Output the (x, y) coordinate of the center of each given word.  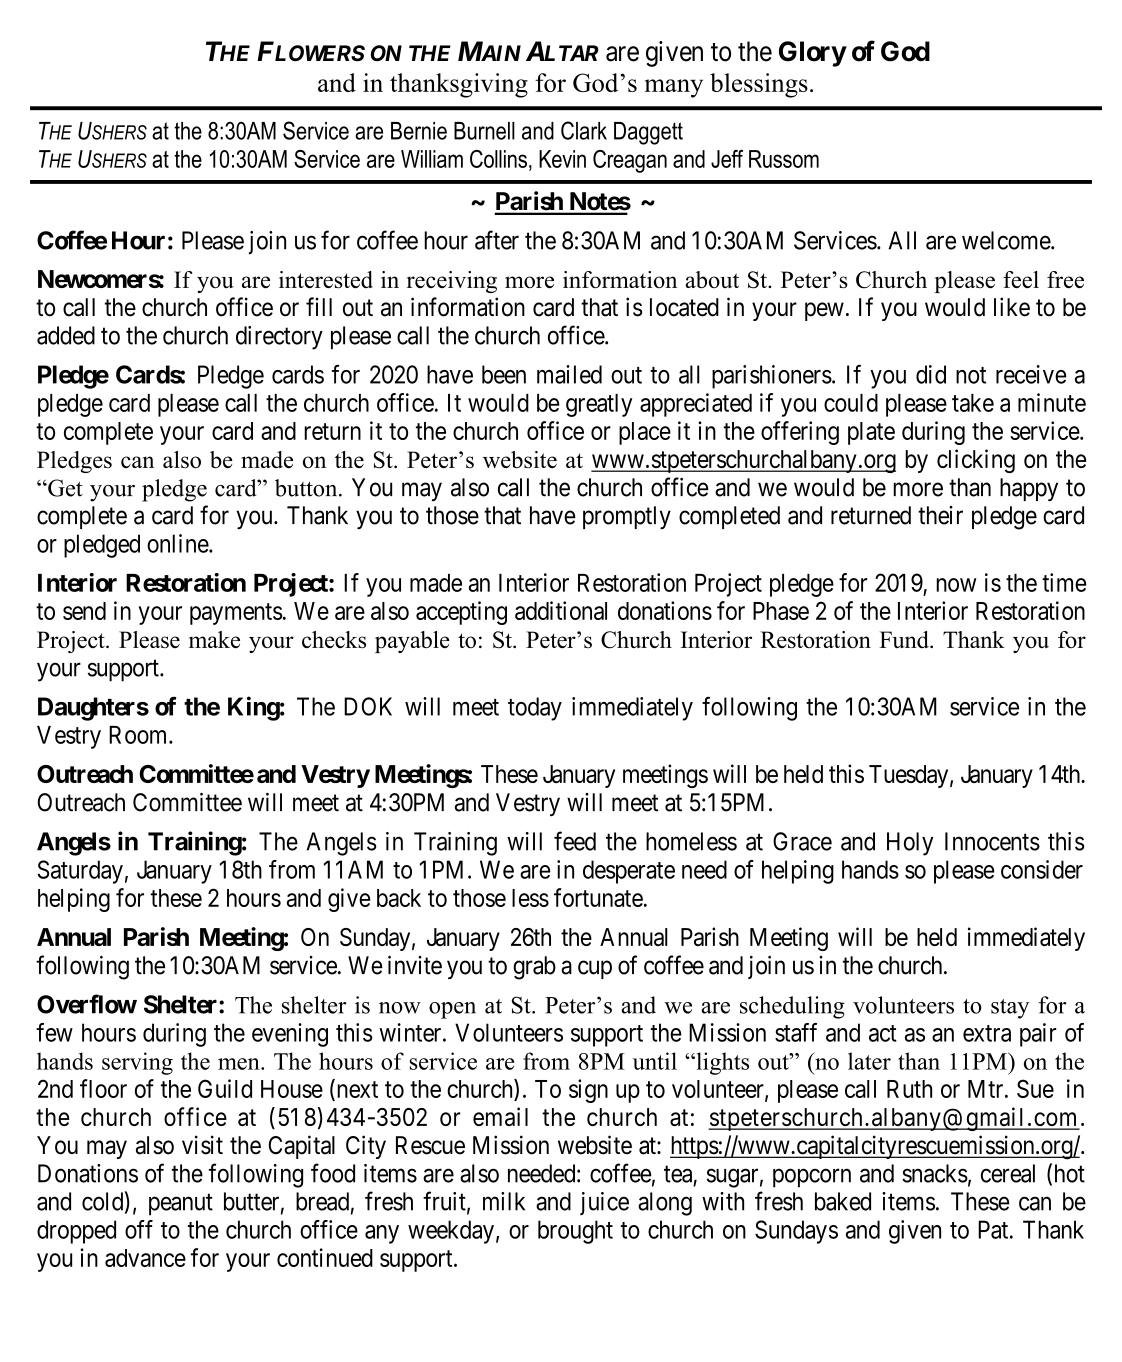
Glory (812, 54)
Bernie (419, 131)
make (214, 639)
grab (534, 968)
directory (279, 338)
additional (561, 610)
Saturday (80, 872)
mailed (569, 374)
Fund (905, 639)
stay (1010, 1009)
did (931, 374)
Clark (584, 130)
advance (145, 1258)
